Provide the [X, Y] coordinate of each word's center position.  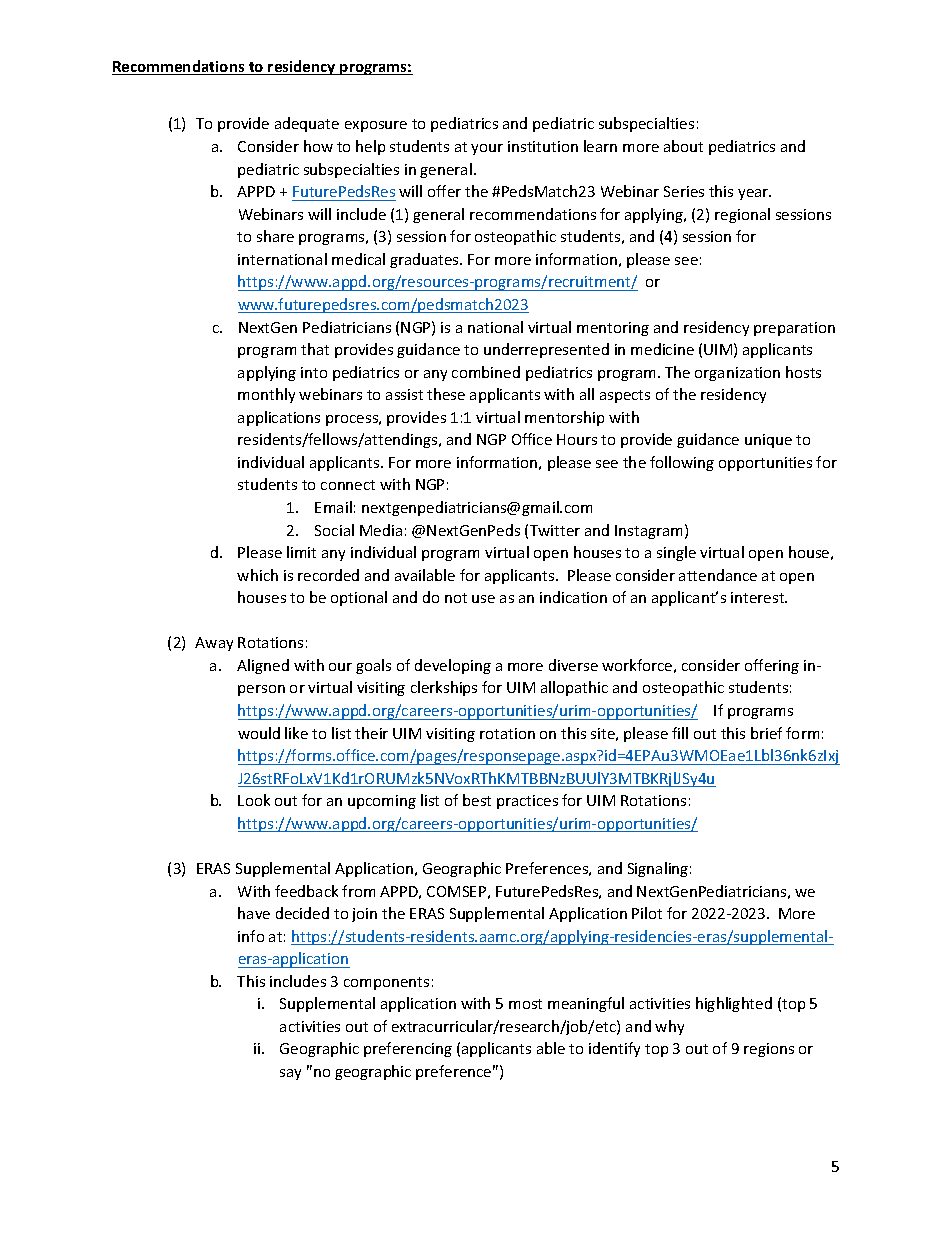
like [296, 733]
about [683, 146]
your [487, 149]
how [318, 146]
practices [527, 802]
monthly [266, 395]
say [290, 1074]
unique [768, 441]
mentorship [564, 418]
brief [766, 733]
